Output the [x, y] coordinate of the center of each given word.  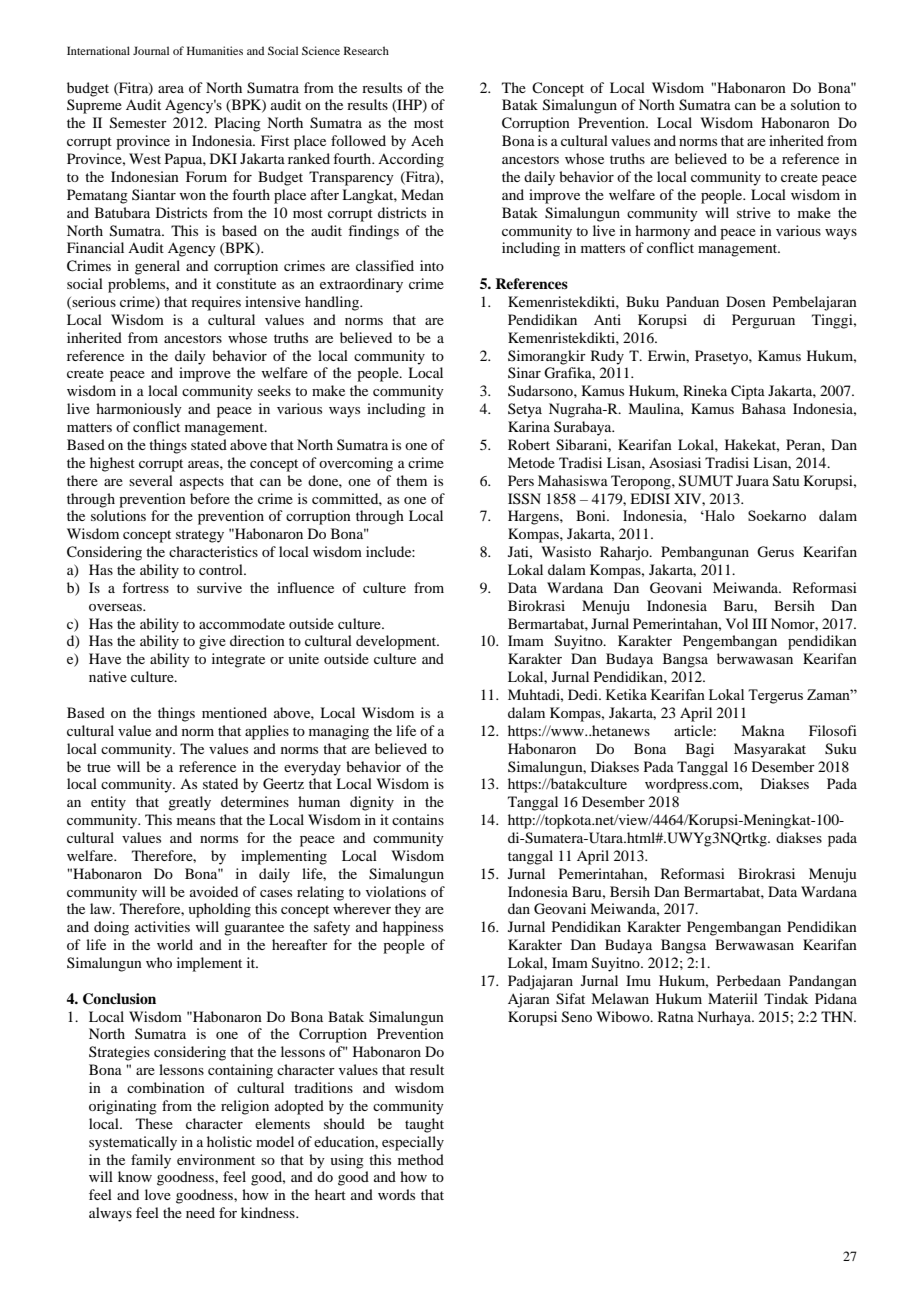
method [421, 1159]
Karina [529, 426]
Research [366, 50]
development [397, 642]
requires [216, 303]
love [158, 1194]
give [212, 642]
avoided [214, 891]
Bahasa [764, 408]
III [759, 623]
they [408, 910]
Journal [151, 50]
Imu [638, 980]
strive [754, 212]
